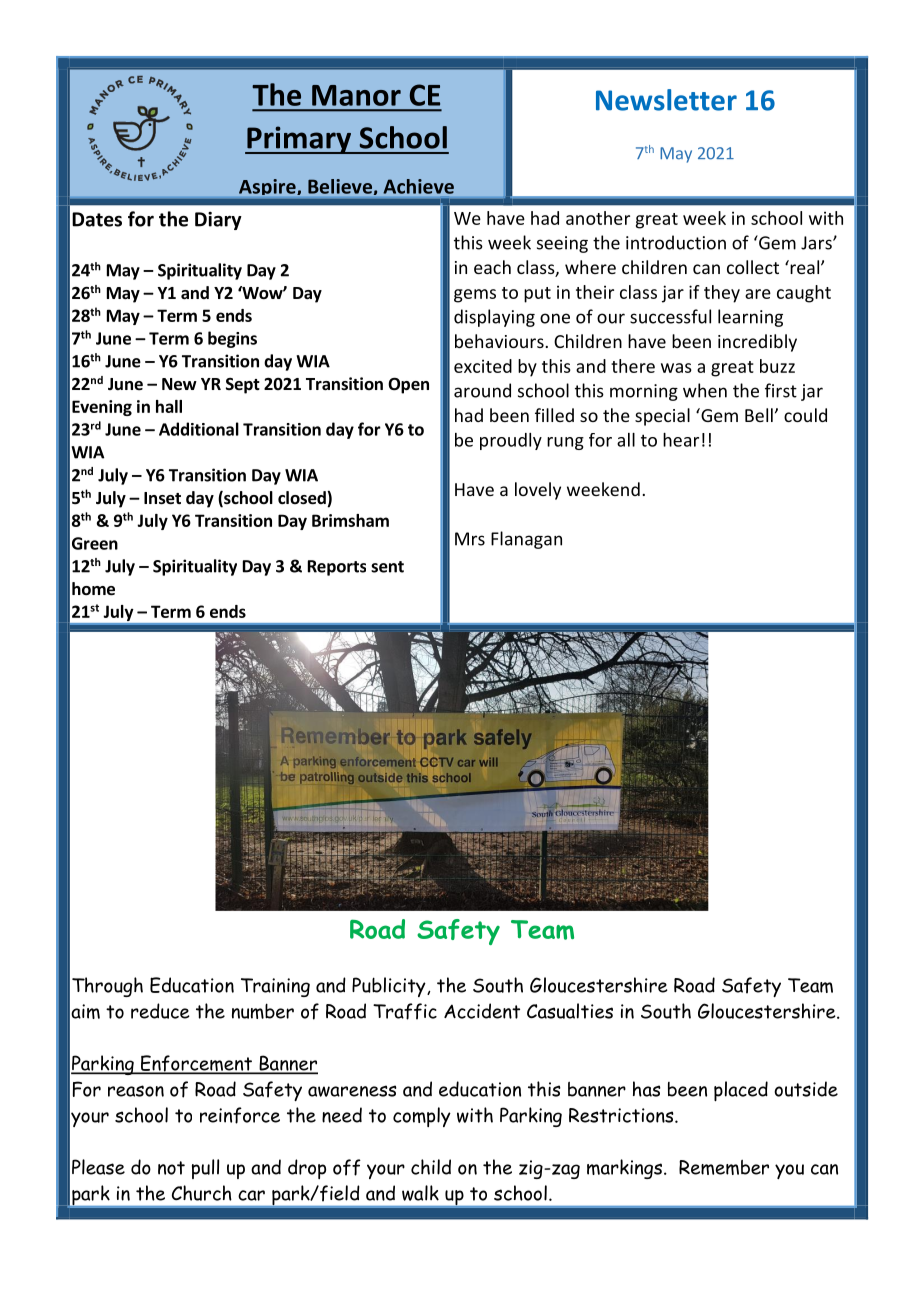  I want to click on proudly, so click(511, 441).
